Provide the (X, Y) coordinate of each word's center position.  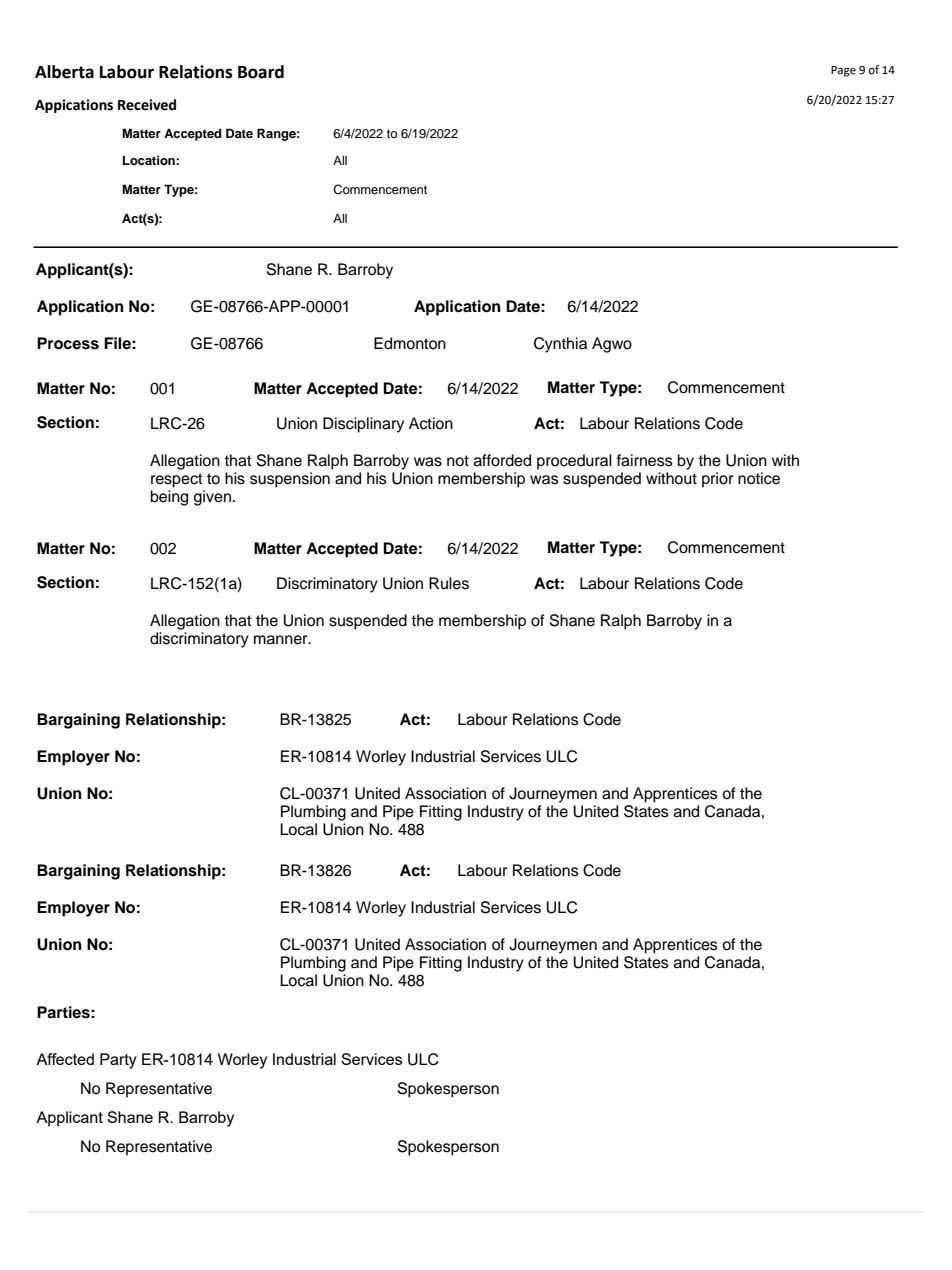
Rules (449, 583)
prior (718, 480)
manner (282, 640)
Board (261, 72)
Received (147, 105)
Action (431, 423)
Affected (65, 1059)
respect (177, 480)
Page (843, 71)
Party (118, 1061)
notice (759, 478)
